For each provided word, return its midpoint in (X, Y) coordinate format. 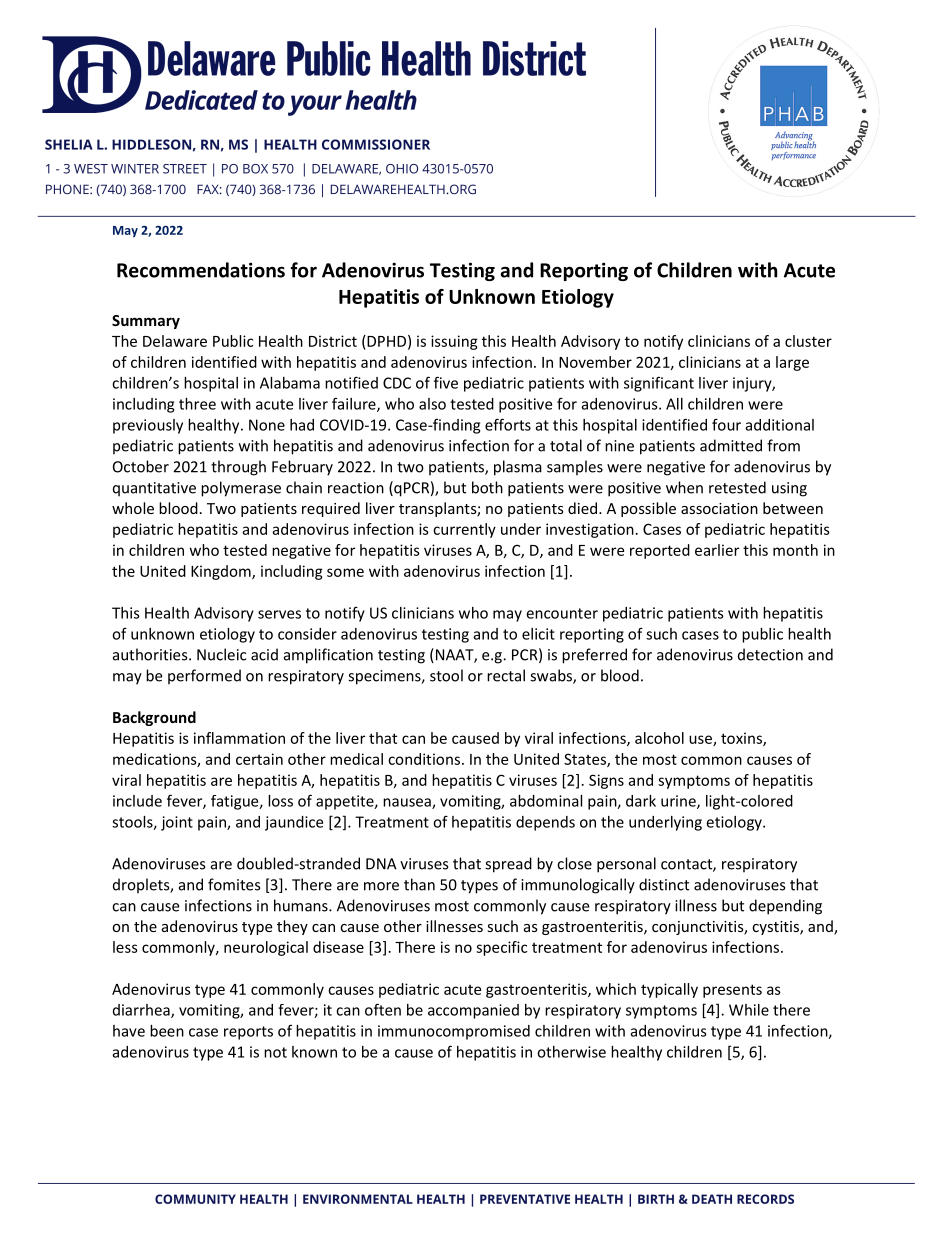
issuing (454, 342)
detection (770, 654)
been (167, 1031)
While (749, 1010)
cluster (808, 341)
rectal (506, 675)
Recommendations (201, 270)
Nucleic (221, 654)
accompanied (473, 1011)
